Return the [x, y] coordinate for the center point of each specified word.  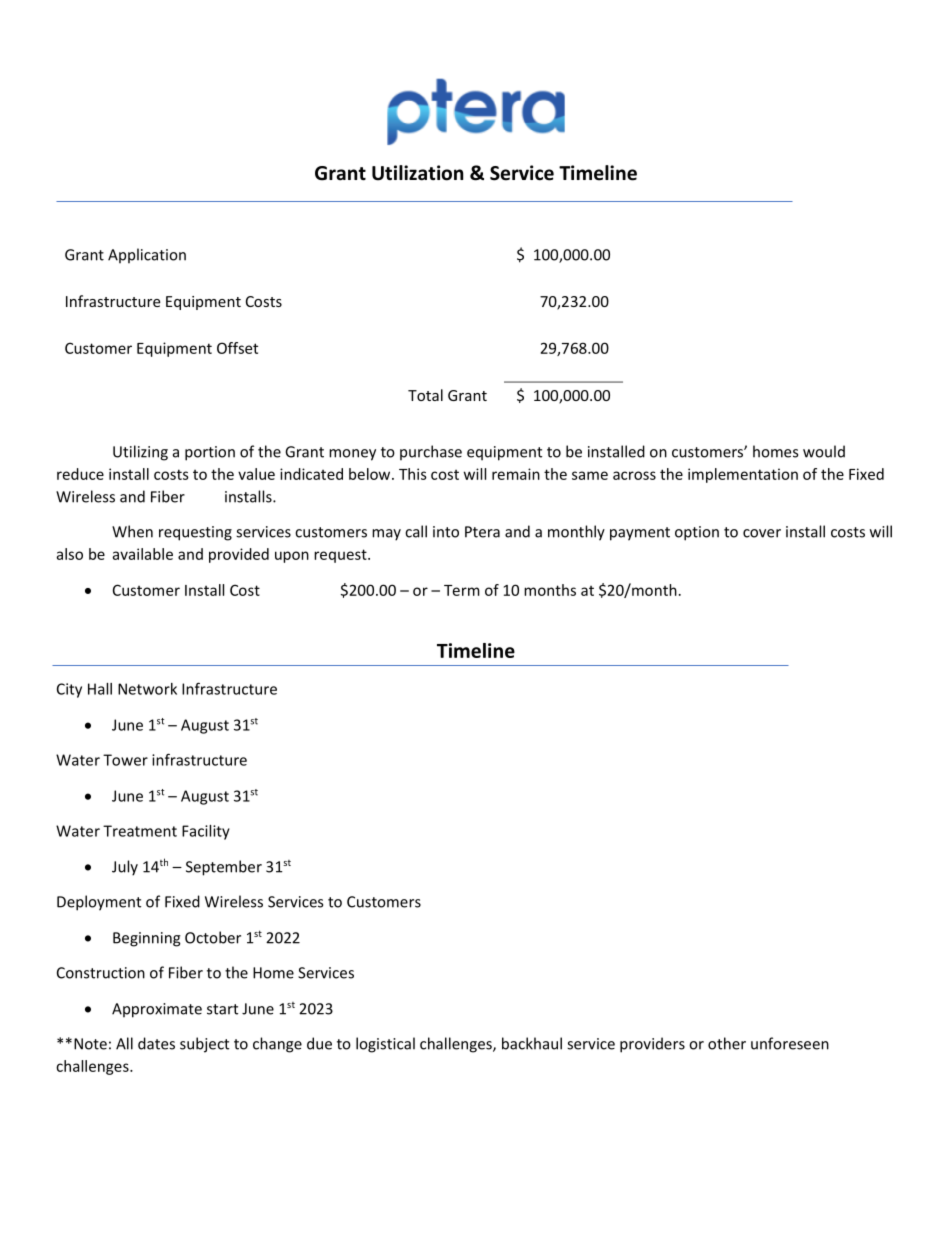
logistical [385, 1045]
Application [147, 256]
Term [462, 590]
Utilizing [140, 453]
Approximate [157, 1010]
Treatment [140, 831]
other [727, 1043]
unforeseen [790, 1043]
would [824, 451]
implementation [743, 475]
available [142, 554]
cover [762, 533]
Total [425, 395]
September [224, 868]
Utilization [417, 173]
